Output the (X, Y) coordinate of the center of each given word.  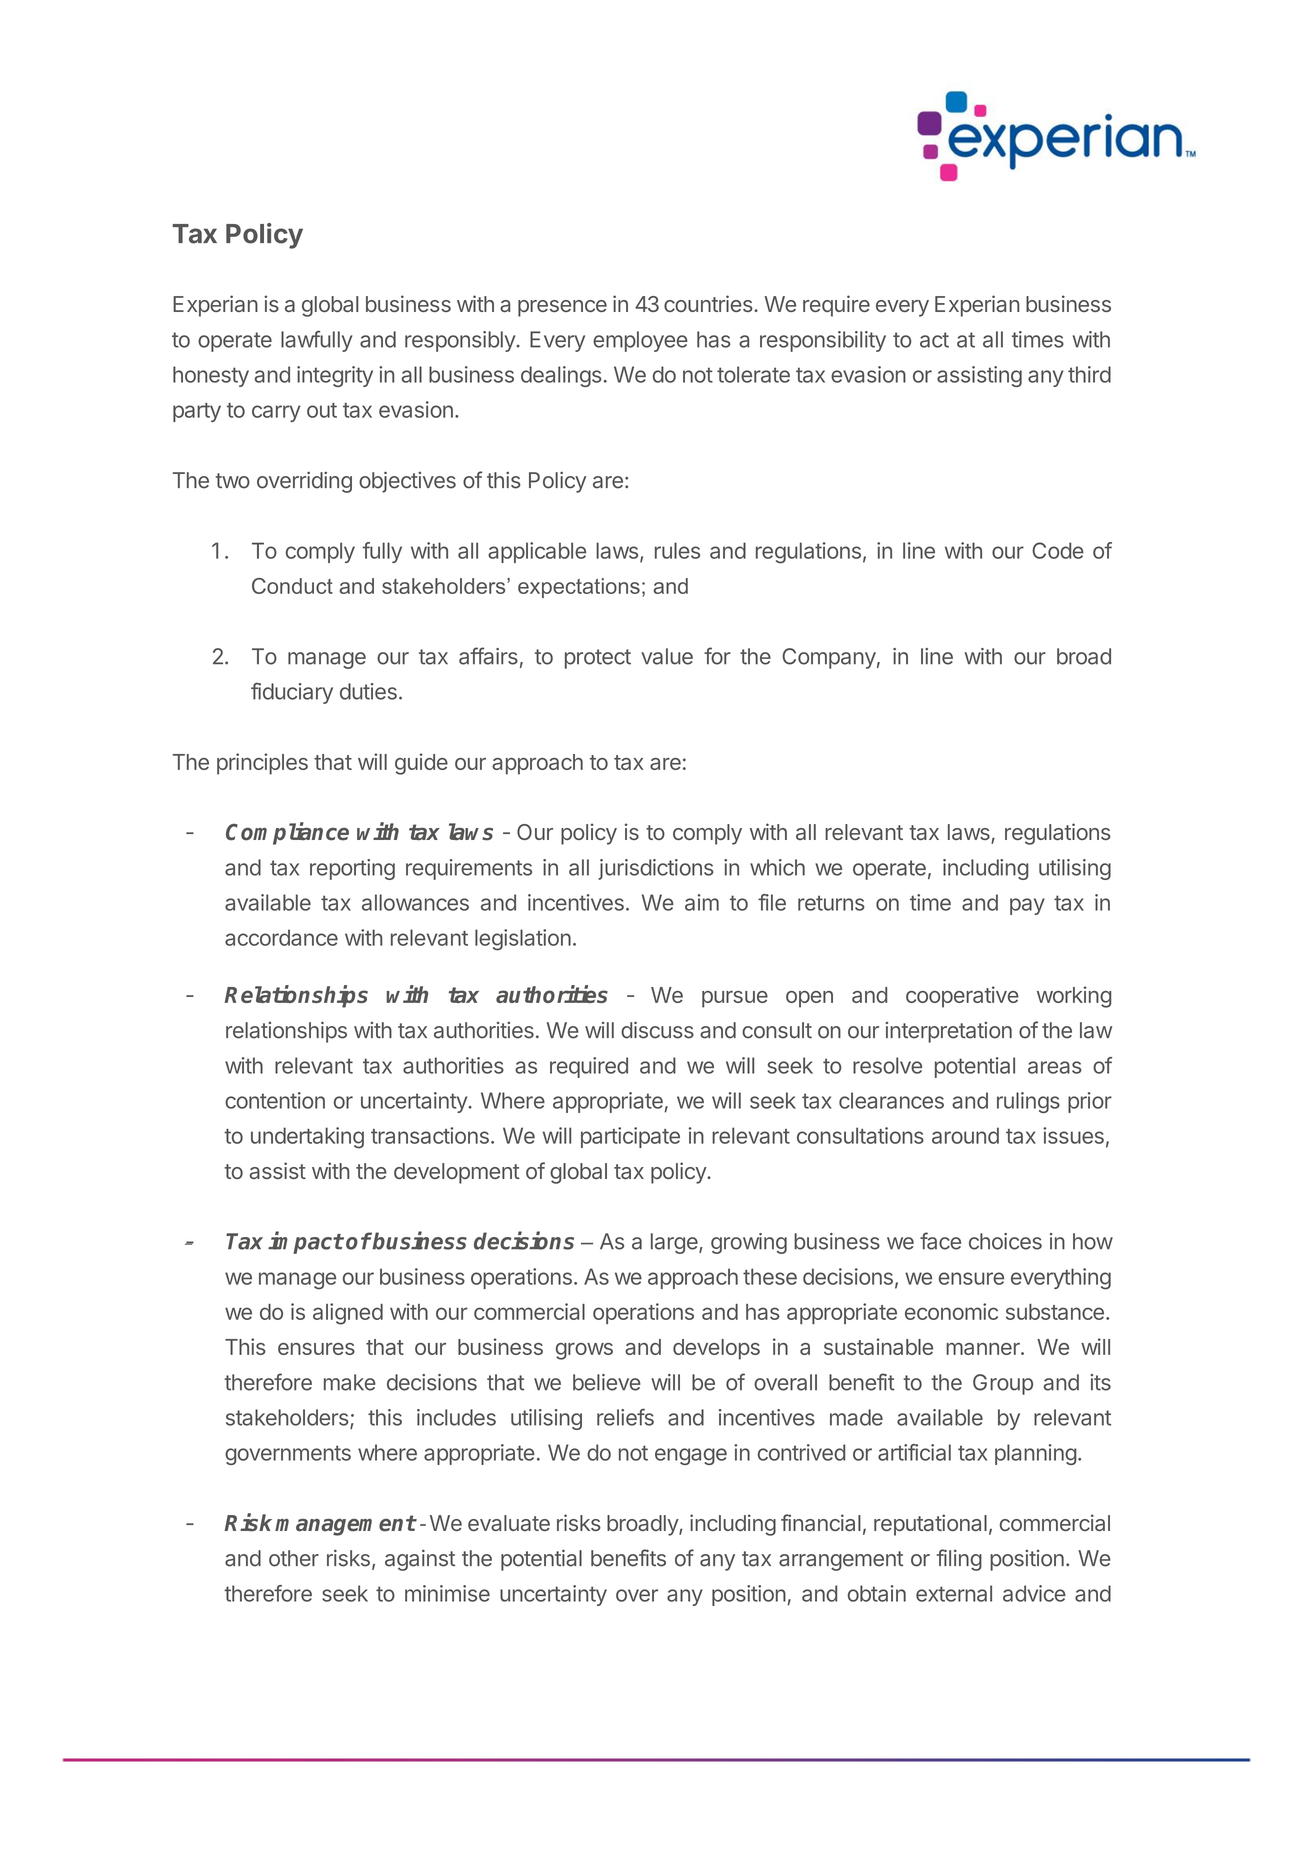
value (667, 656)
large (675, 1243)
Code (1058, 550)
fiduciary (292, 693)
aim (702, 902)
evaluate (509, 1523)
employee (640, 341)
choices (1005, 1241)
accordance (281, 937)
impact (305, 1242)
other (294, 1558)
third (1089, 374)
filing (959, 1560)
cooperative (962, 997)
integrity (335, 376)
